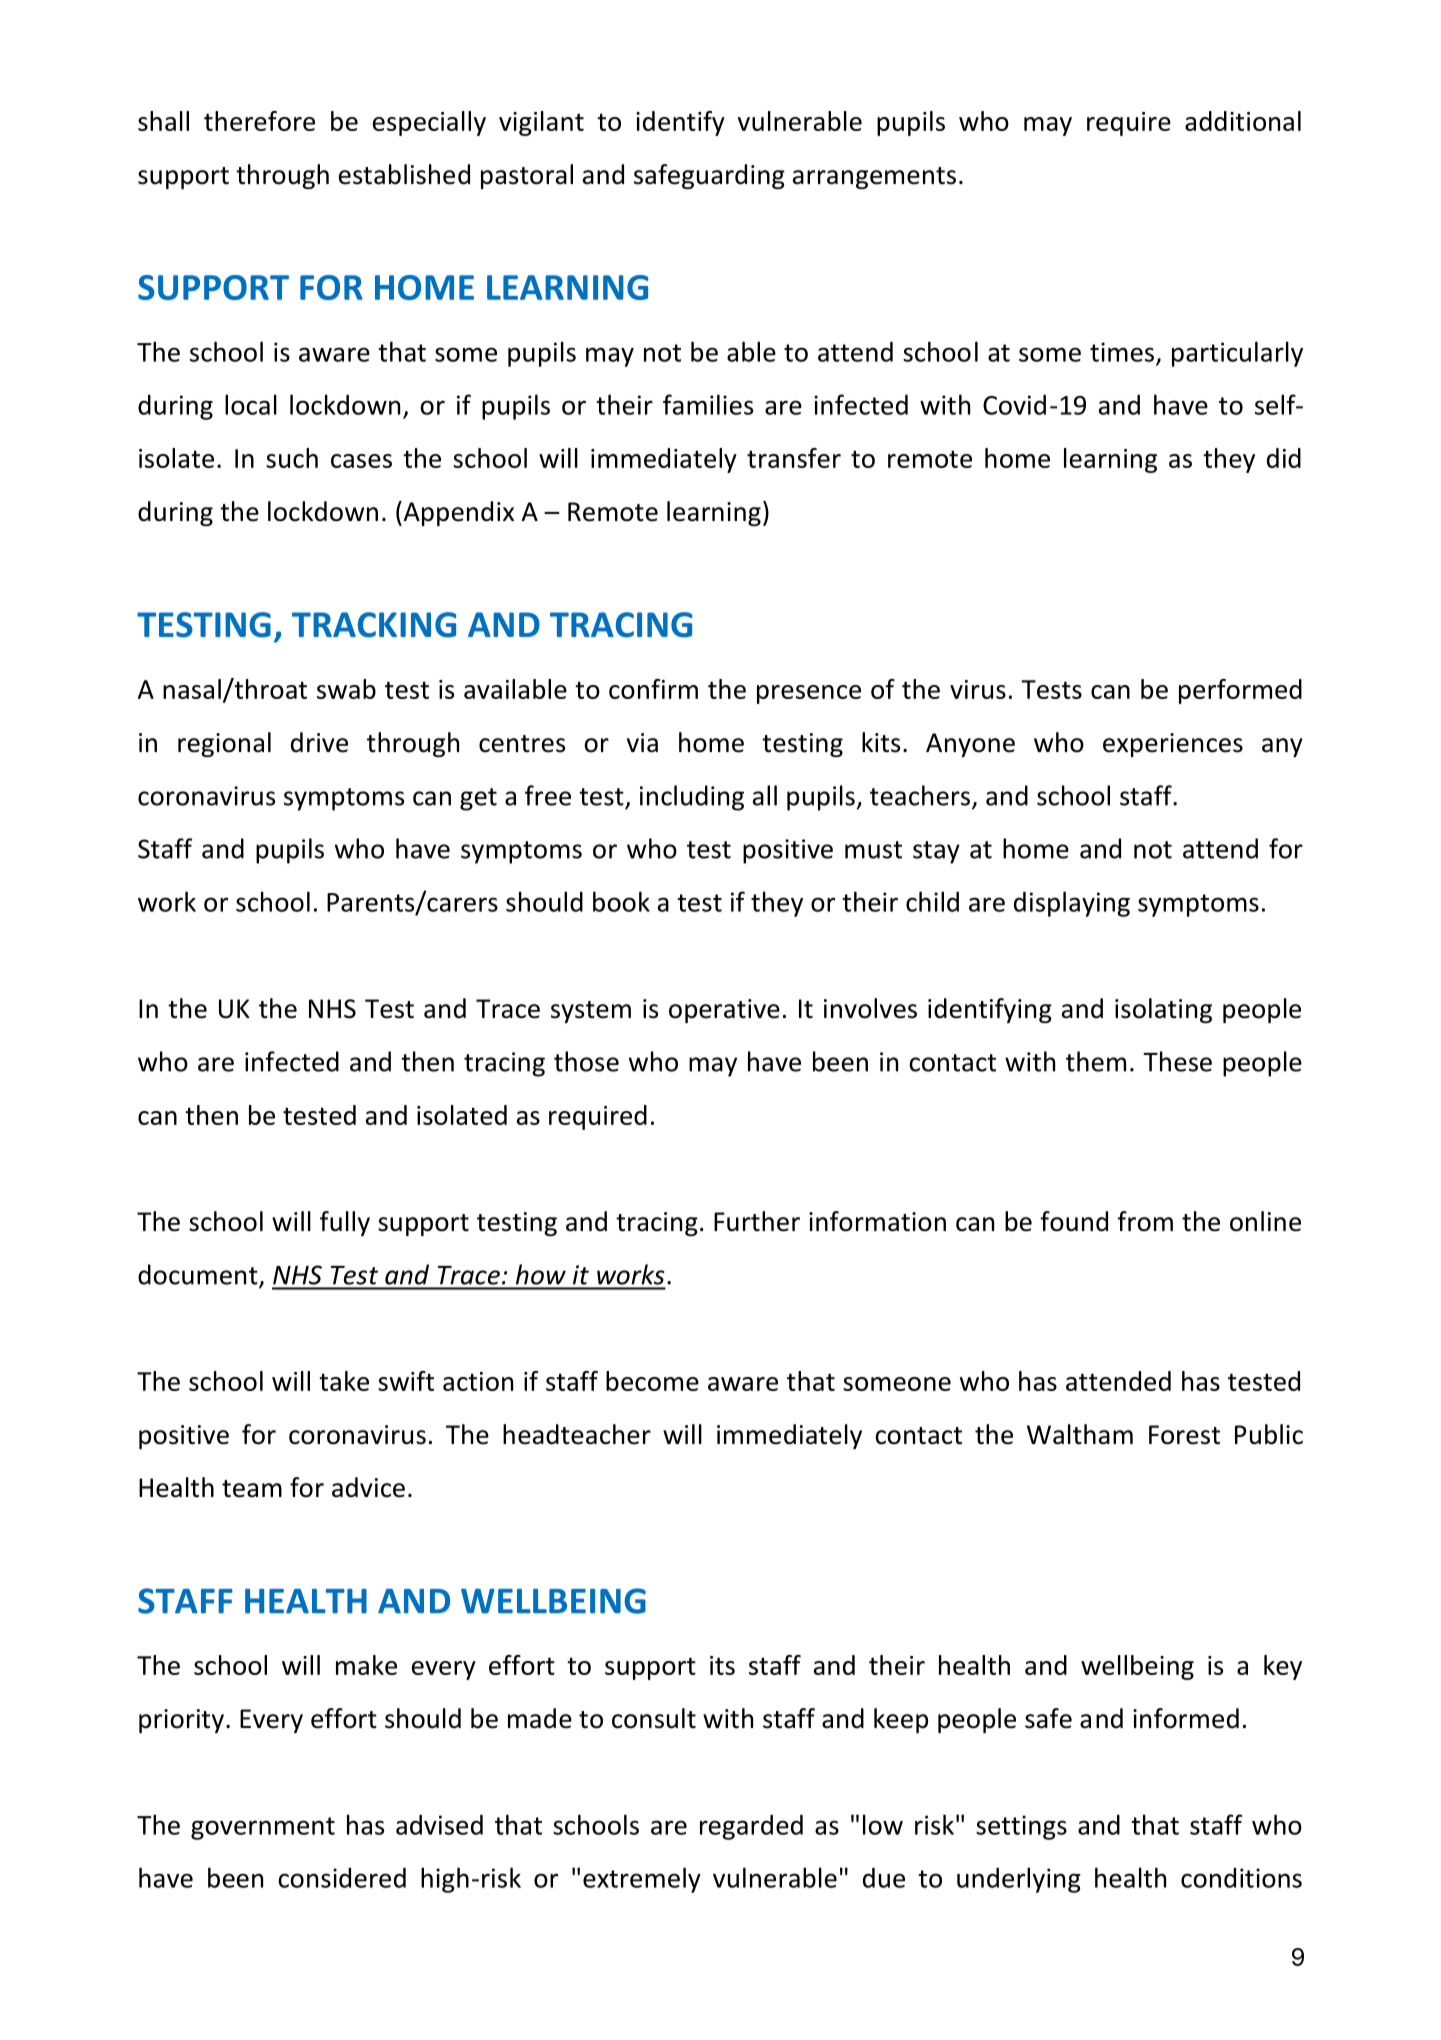 Image resolution: width=1441 pixels, height=2040 pixels. What do you see at coordinates (874, 178) in the screenshot?
I see `arrangements` at bounding box center [874, 178].
